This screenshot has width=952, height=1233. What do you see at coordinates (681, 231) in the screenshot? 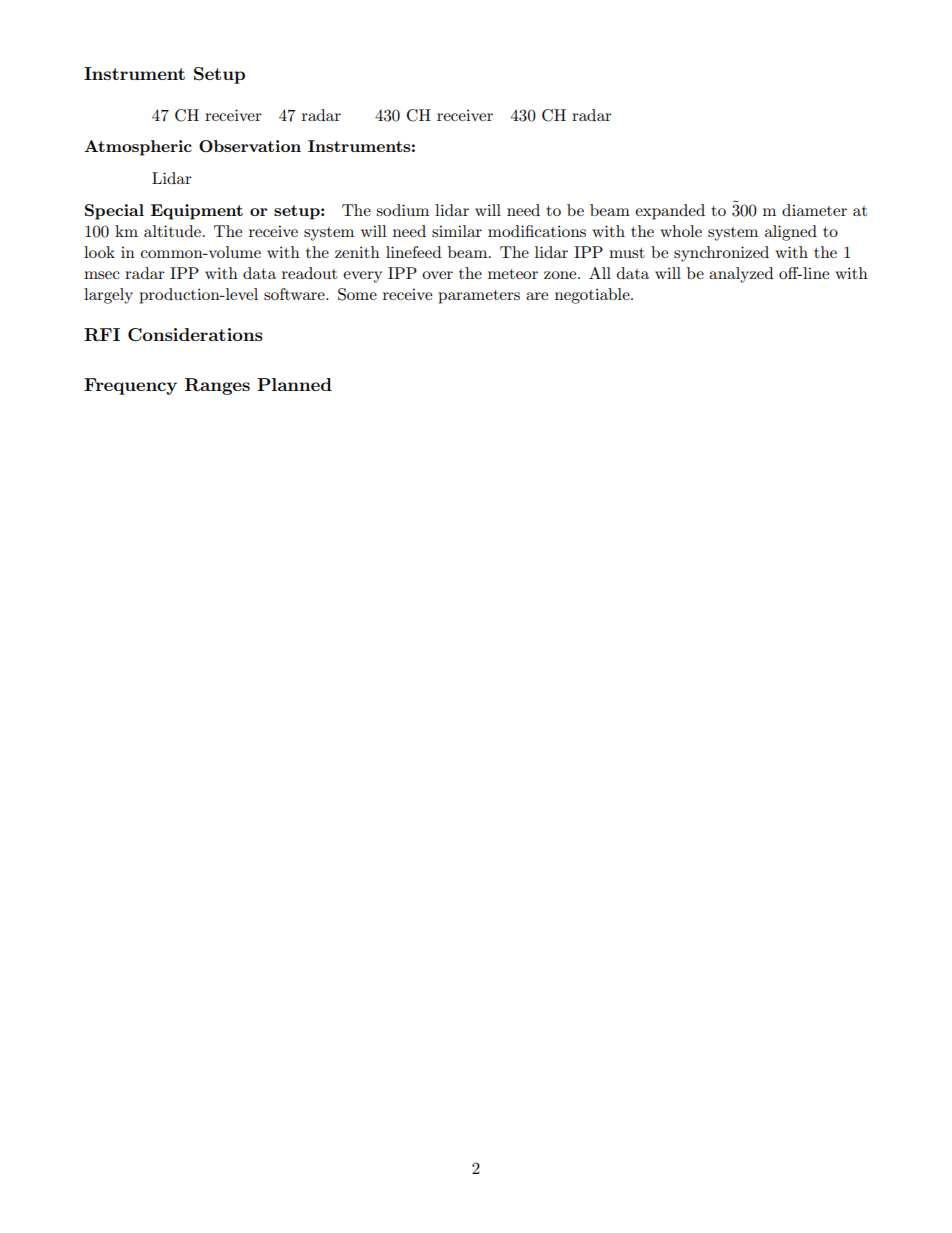
I see `whole` at bounding box center [681, 231].
